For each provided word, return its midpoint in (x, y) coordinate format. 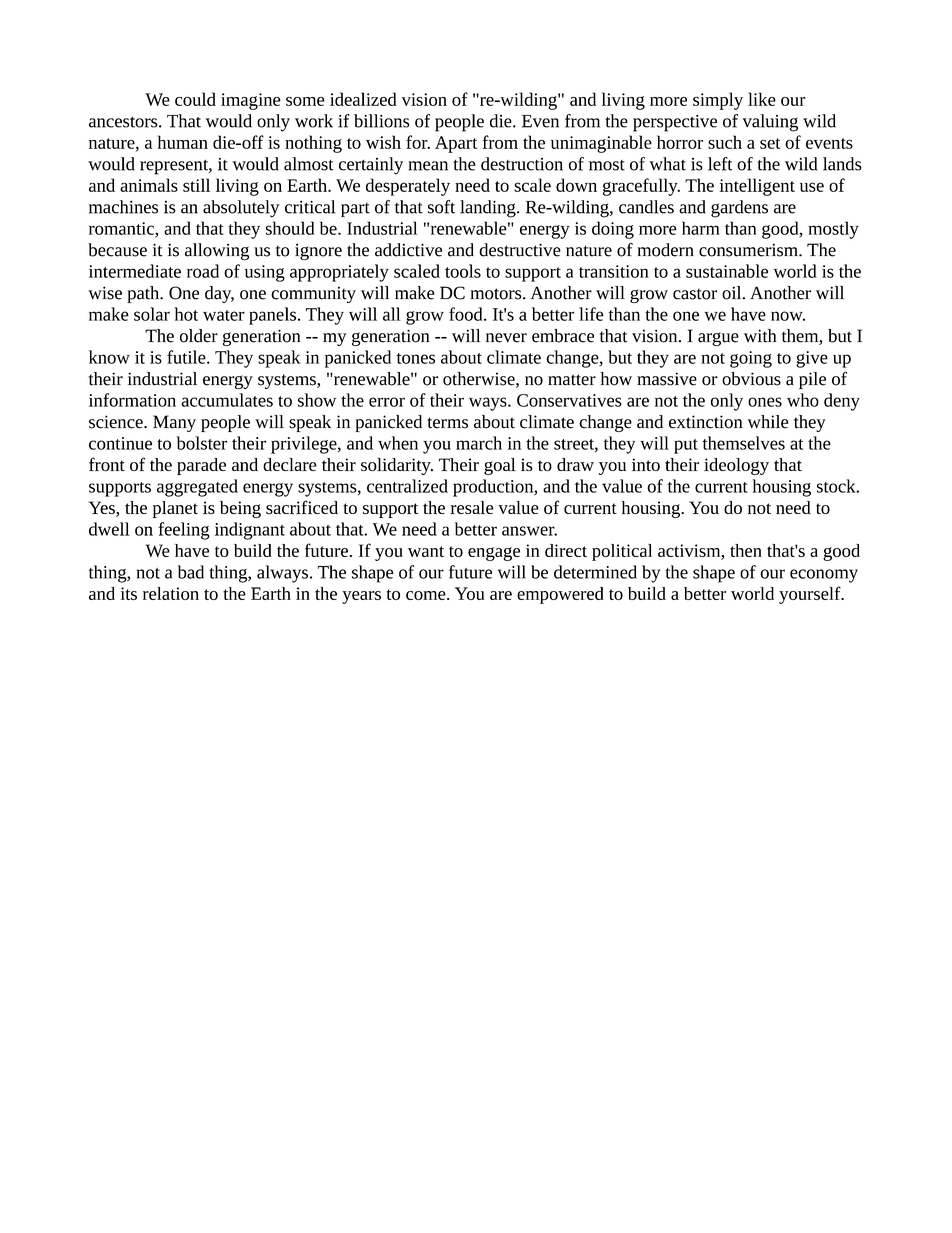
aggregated (197, 488)
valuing (770, 123)
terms (447, 423)
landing (489, 209)
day (219, 294)
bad (191, 572)
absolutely (241, 209)
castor (695, 294)
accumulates (227, 400)
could (195, 99)
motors (497, 294)
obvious (751, 379)
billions (382, 121)
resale (472, 507)
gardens (739, 209)
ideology (736, 466)
